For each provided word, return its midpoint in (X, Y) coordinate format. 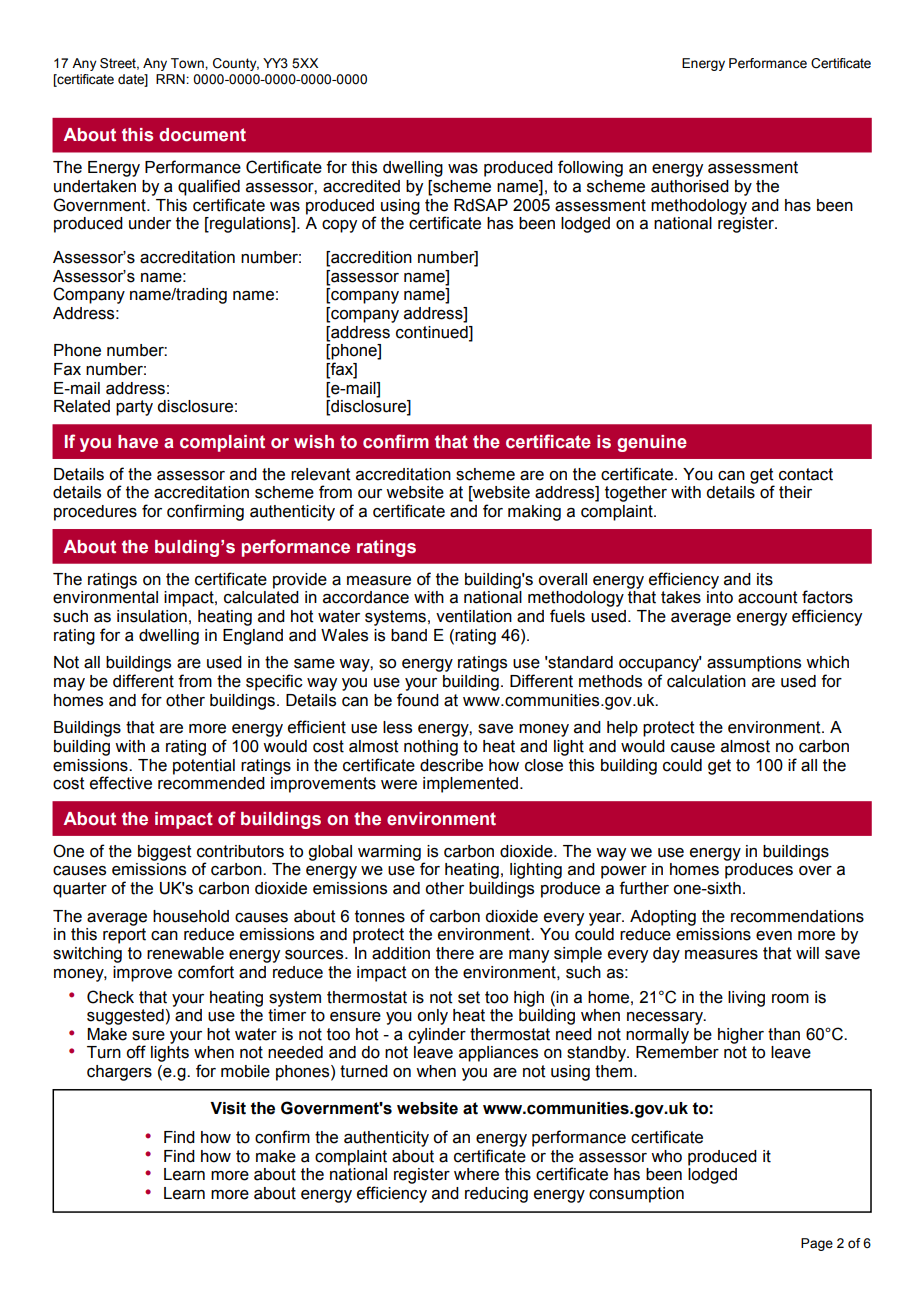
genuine (652, 443)
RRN (171, 79)
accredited (361, 186)
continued (433, 332)
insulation (152, 616)
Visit (228, 1108)
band (409, 635)
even (774, 936)
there (455, 953)
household (191, 916)
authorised (690, 186)
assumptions (754, 664)
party (134, 408)
